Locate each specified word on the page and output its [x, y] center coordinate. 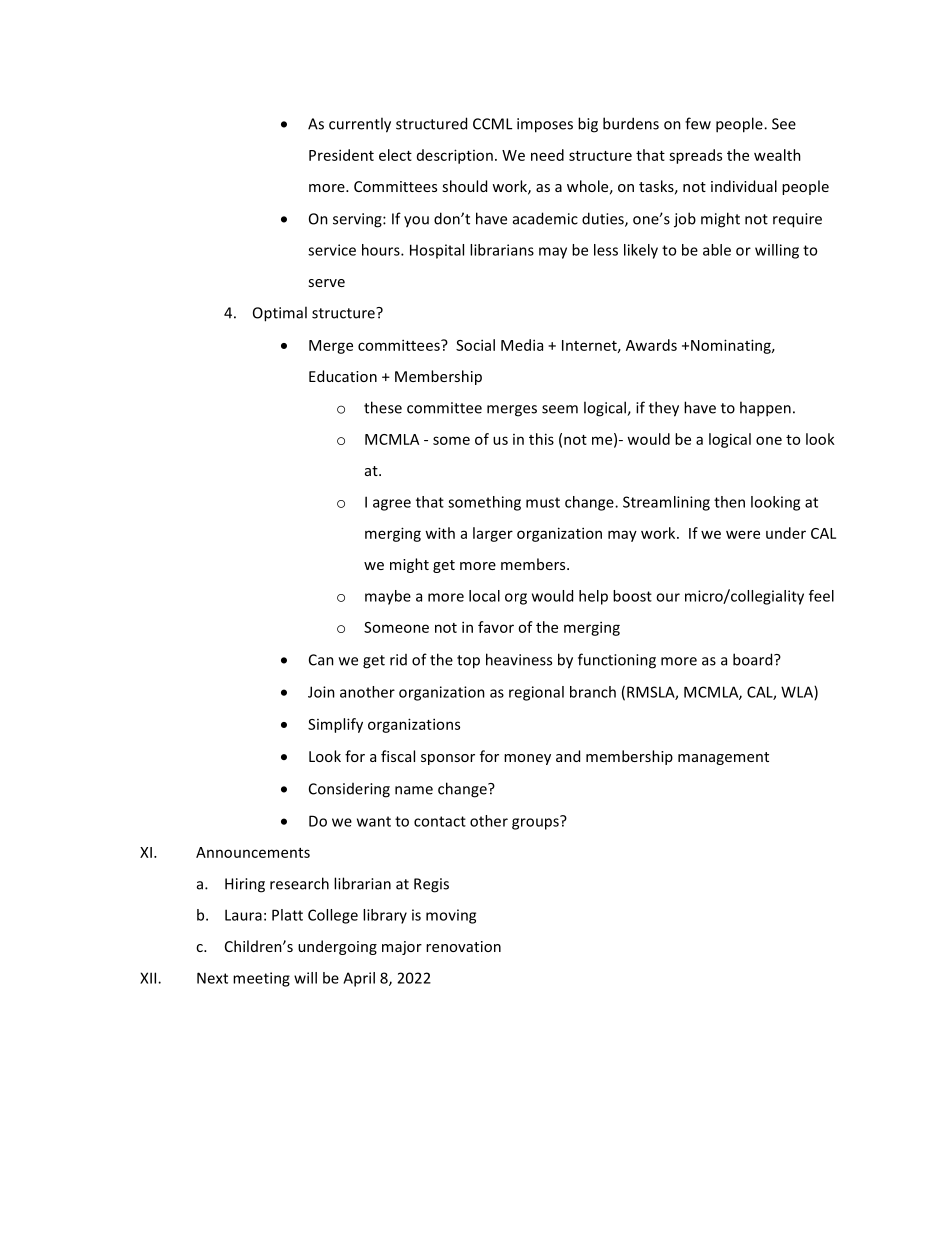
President [341, 155]
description [455, 156]
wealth [777, 155]
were [743, 534]
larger [493, 534]
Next [212, 978]
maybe [388, 597]
